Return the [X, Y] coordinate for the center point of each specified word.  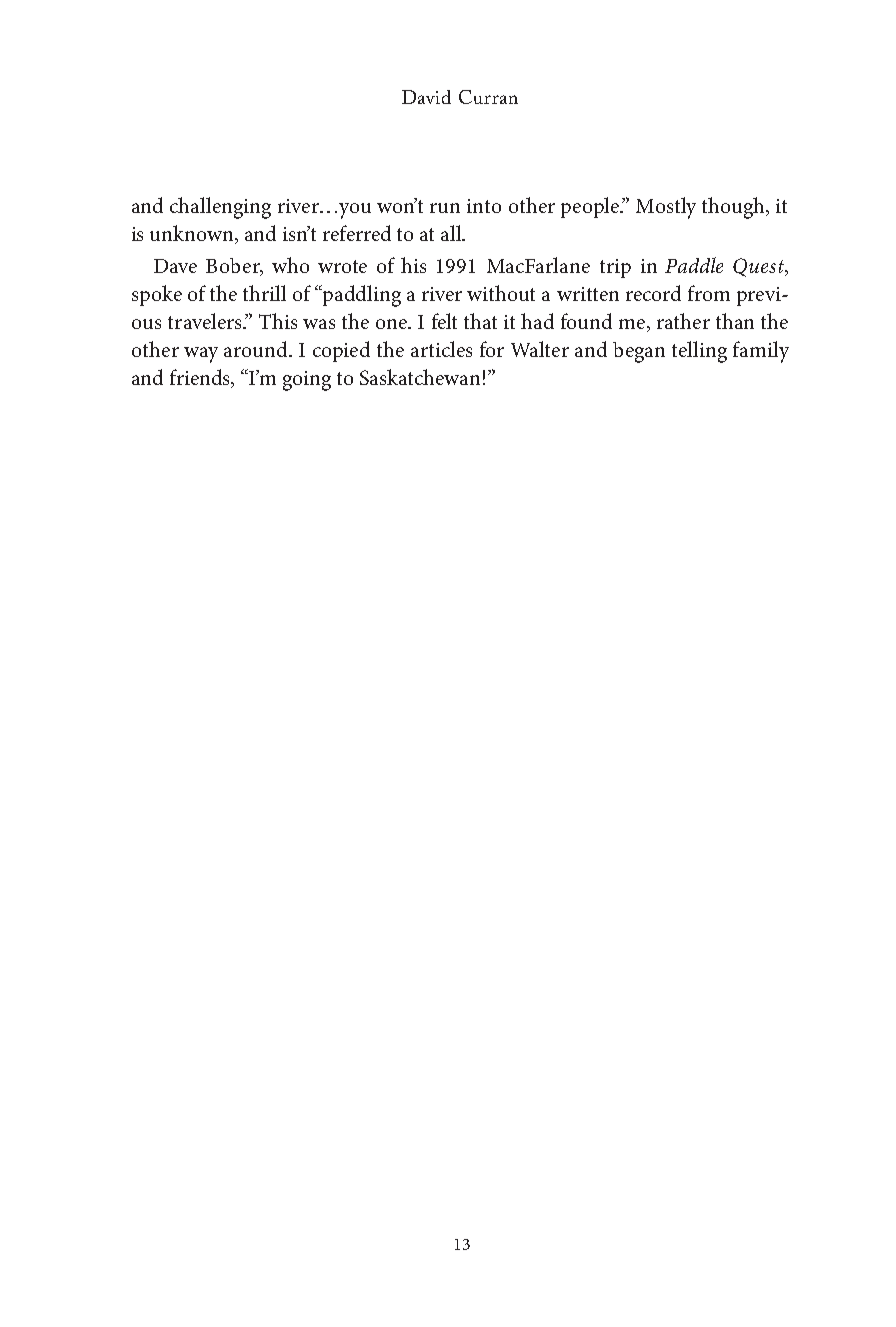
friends [201, 378]
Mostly [666, 208]
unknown [193, 234]
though [734, 208]
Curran [488, 97]
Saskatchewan [420, 377]
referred [357, 233]
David [426, 97]
